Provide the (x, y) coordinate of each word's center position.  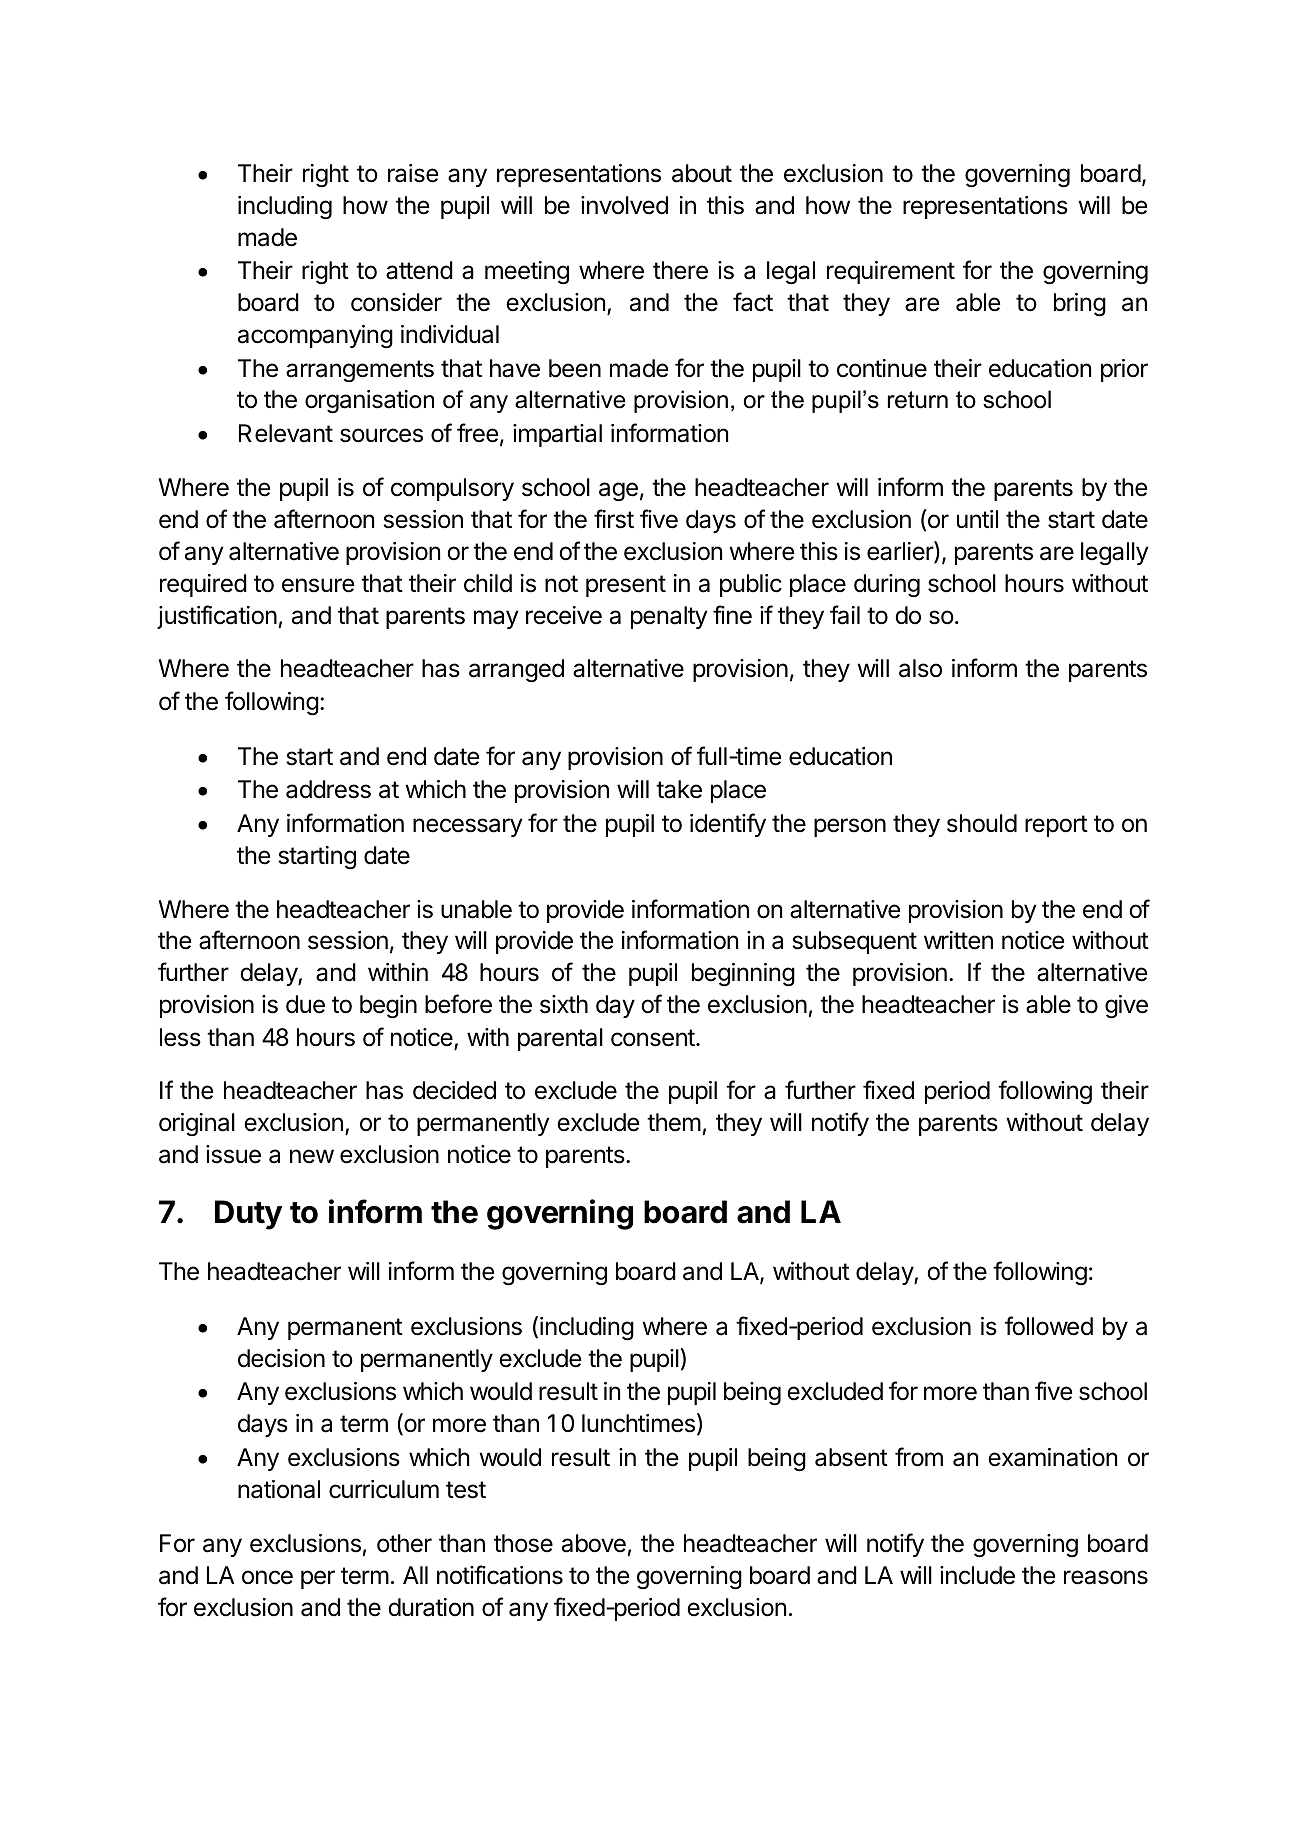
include (977, 1575)
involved (624, 205)
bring (1080, 305)
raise (413, 173)
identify (728, 825)
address (328, 789)
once (267, 1577)
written (958, 940)
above (594, 1543)
